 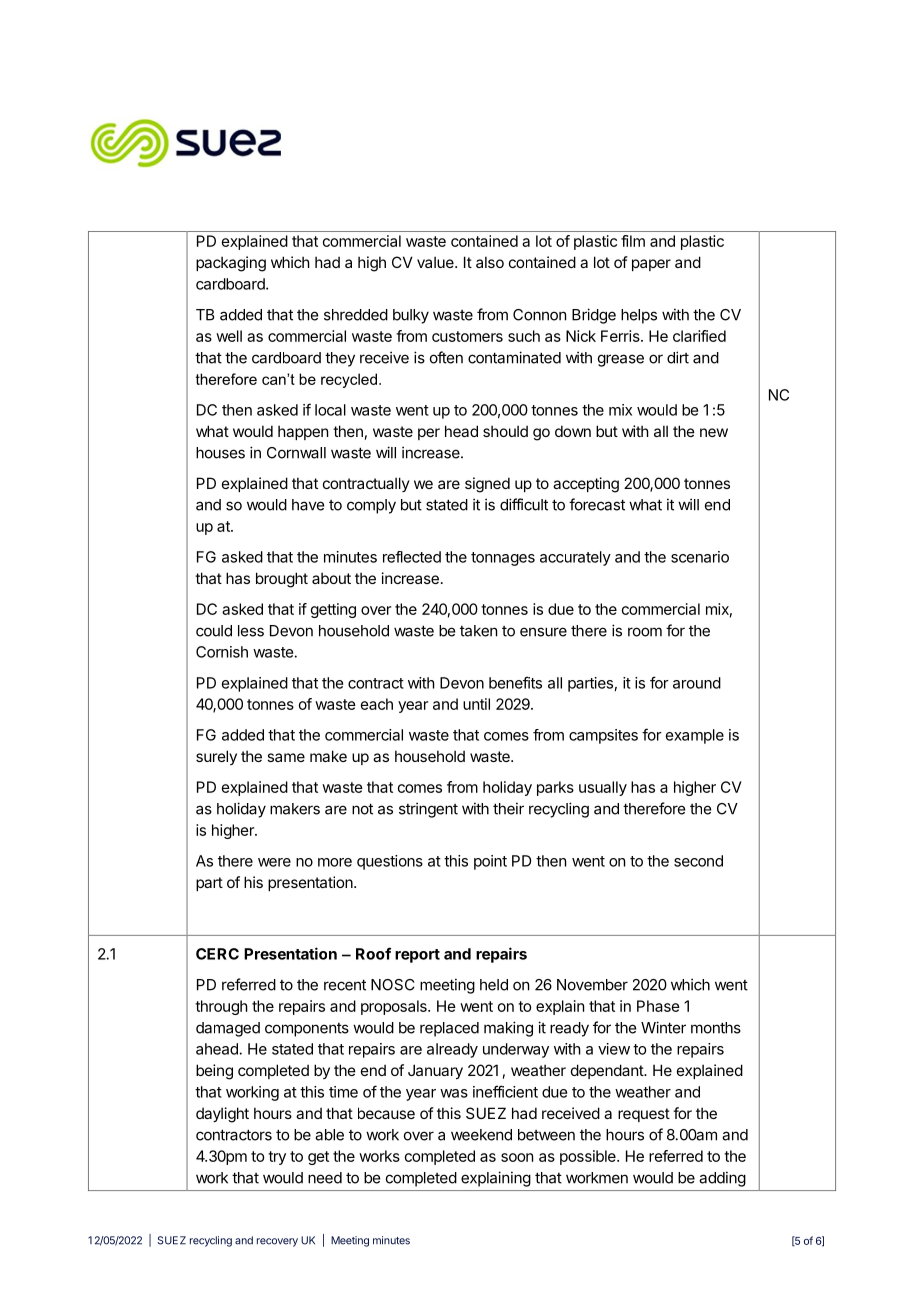 I want to click on scenario, so click(x=700, y=557).
